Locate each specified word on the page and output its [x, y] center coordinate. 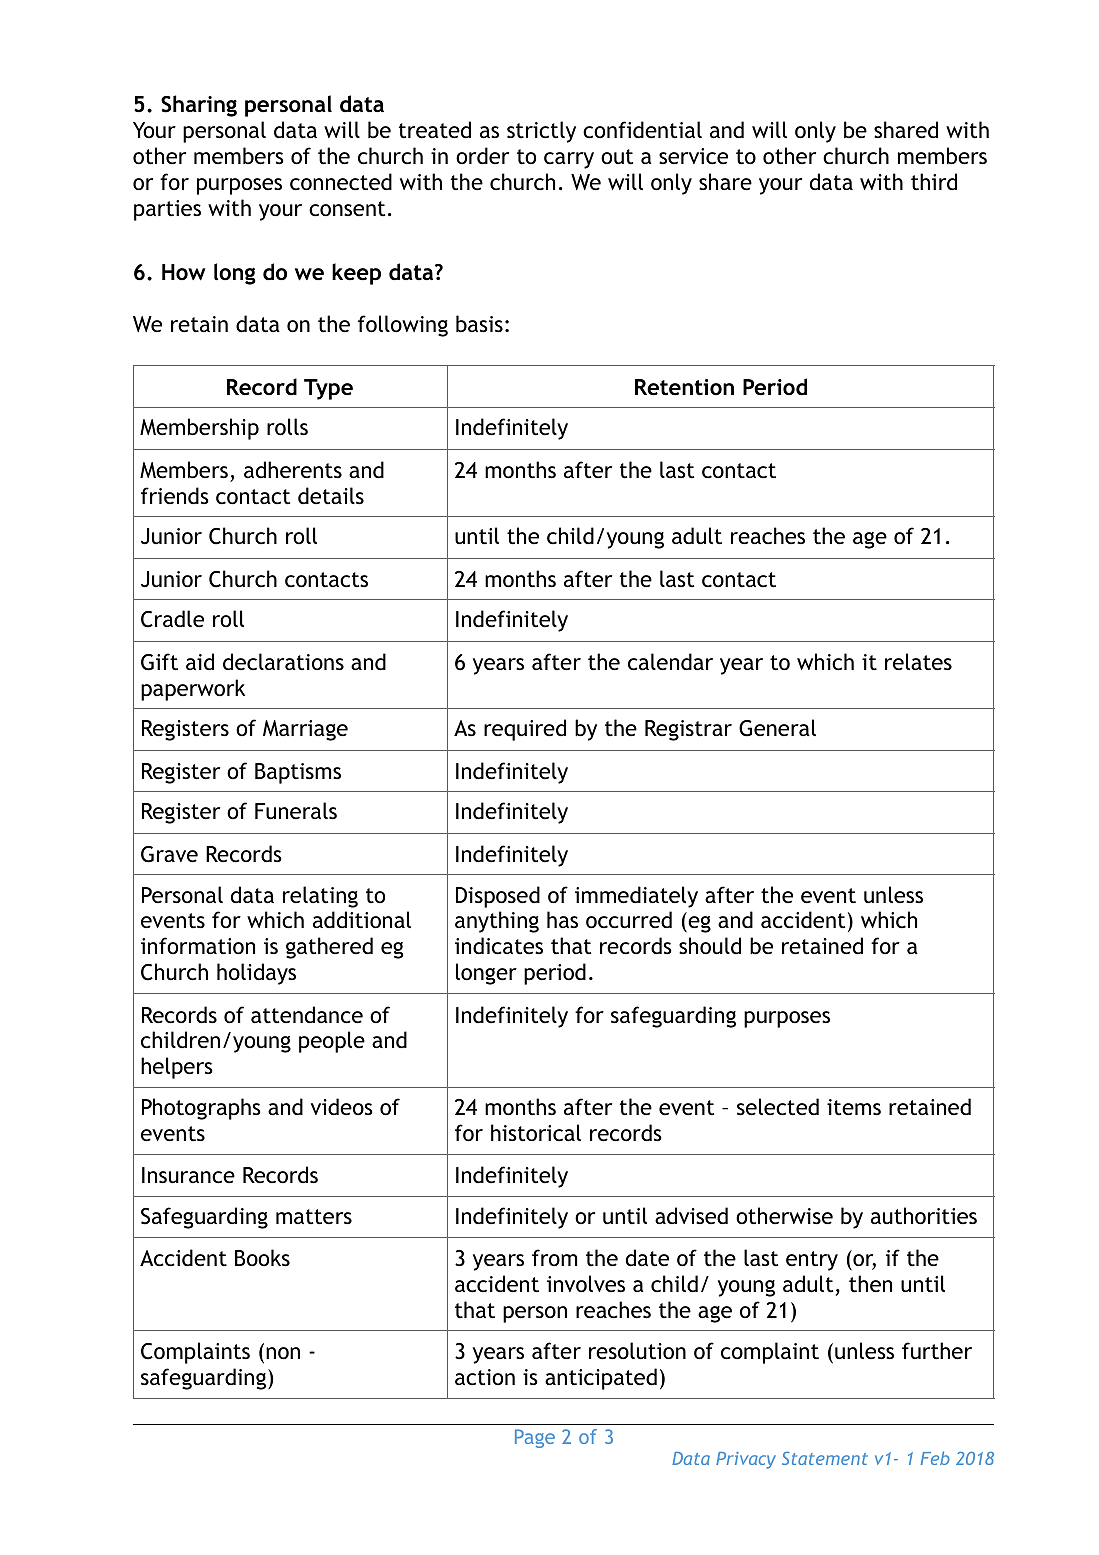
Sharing [199, 106]
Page [535, 1438]
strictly [541, 132]
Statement [825, 1458]
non [283, 1353]
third [934, 182]
